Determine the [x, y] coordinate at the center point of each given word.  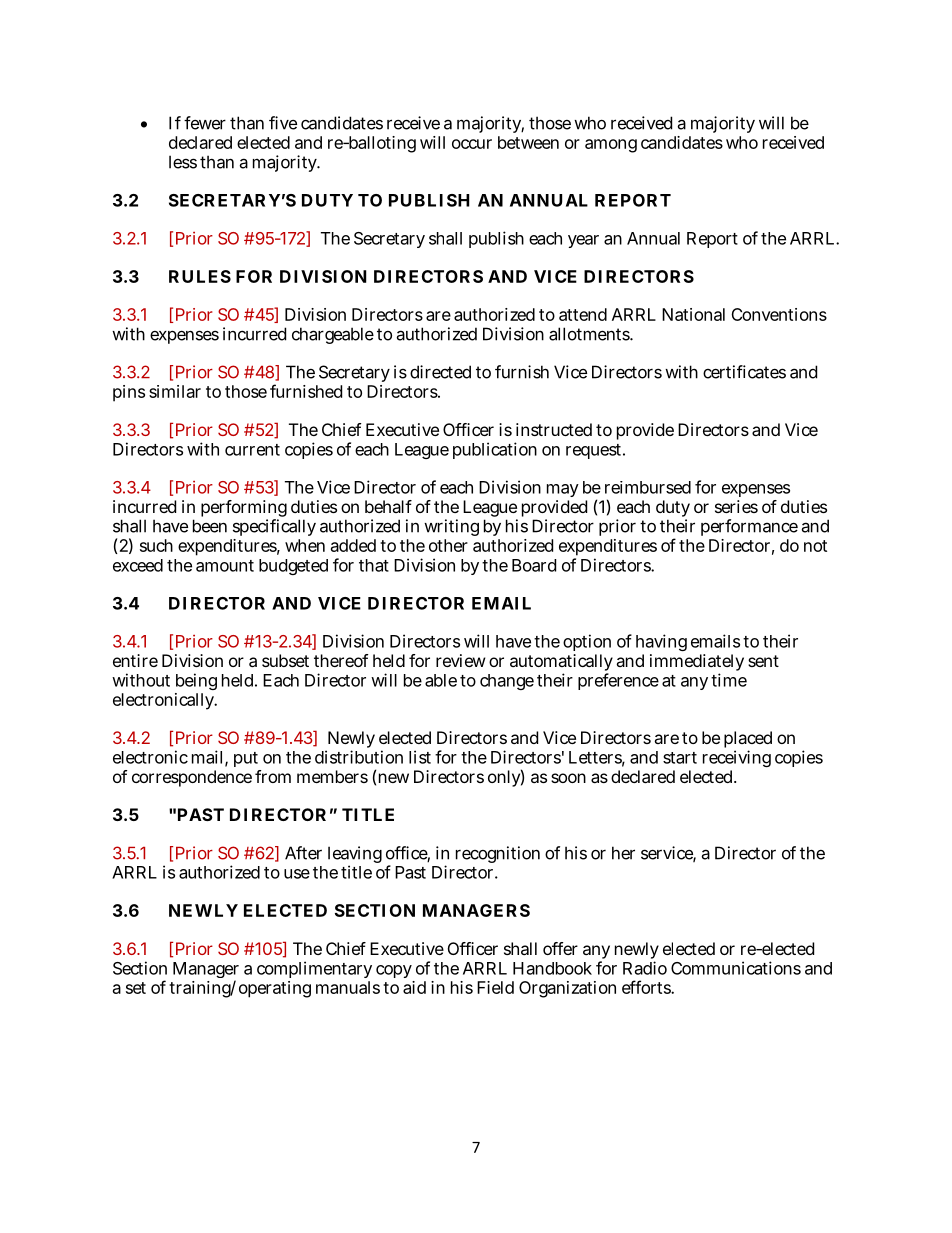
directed [440, 372]
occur [472, 144]
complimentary [314, 969]
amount [225, 566]
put [246, 759]
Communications [736, 968]
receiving [737, 758]
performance [749, 527]
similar [175, 391]
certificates [744, 372]
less [183, 162]
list [420, 757]
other [448, 545]
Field [495, 987]
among [611, 146]
